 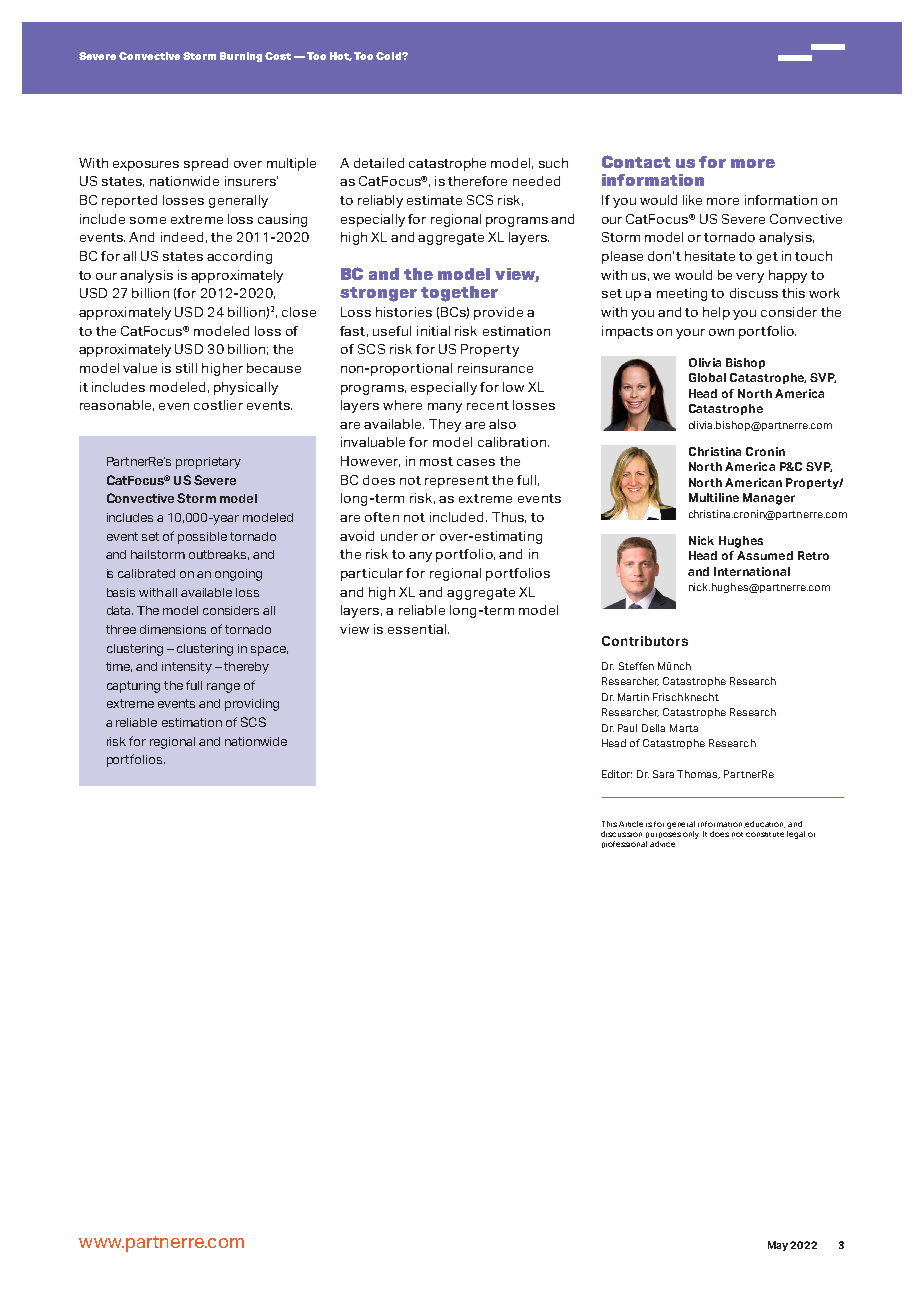 I want to click on essential, so click(x=418, y=629).
